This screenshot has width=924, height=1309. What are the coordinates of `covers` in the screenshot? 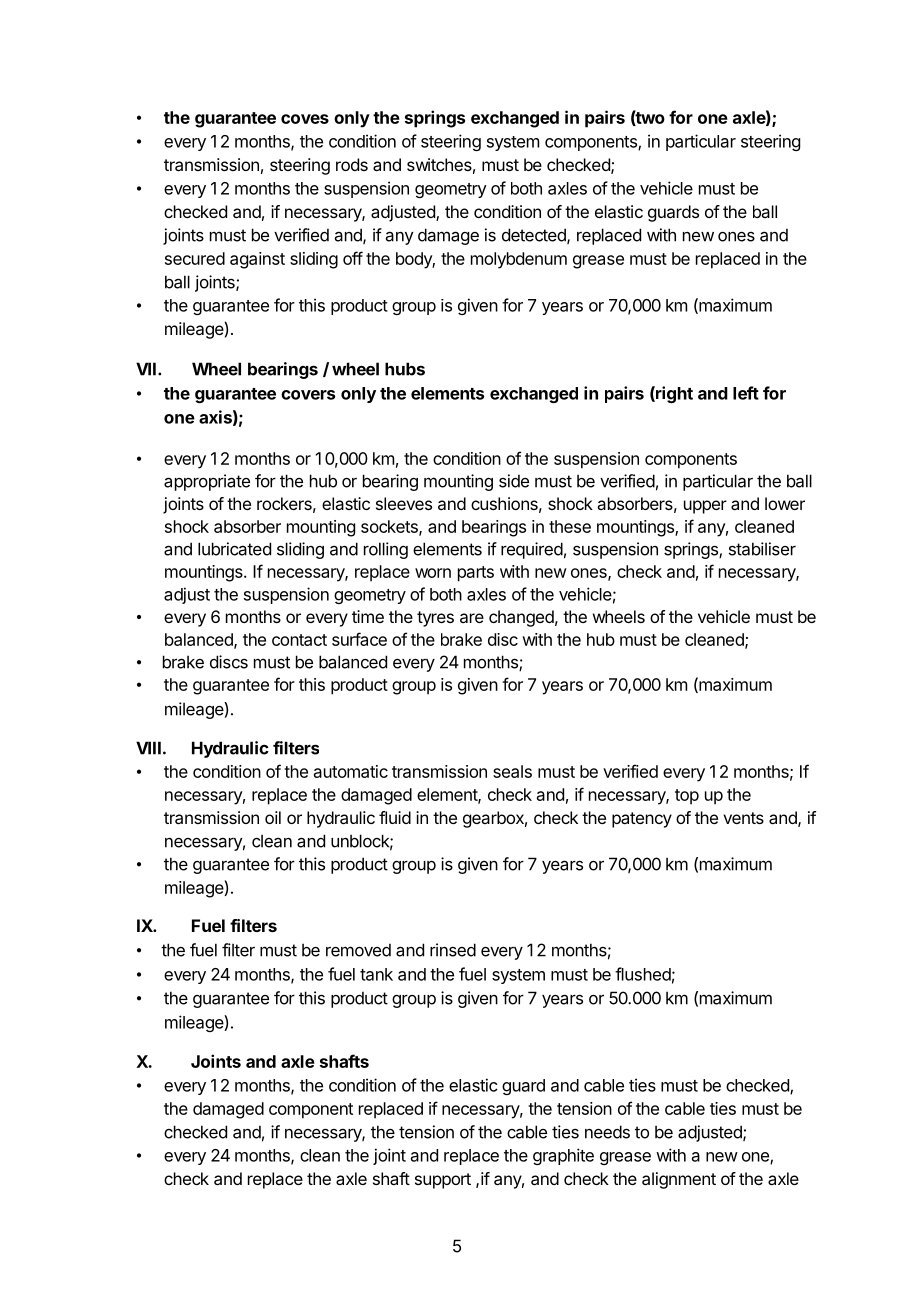 It's located at (308, 395).
